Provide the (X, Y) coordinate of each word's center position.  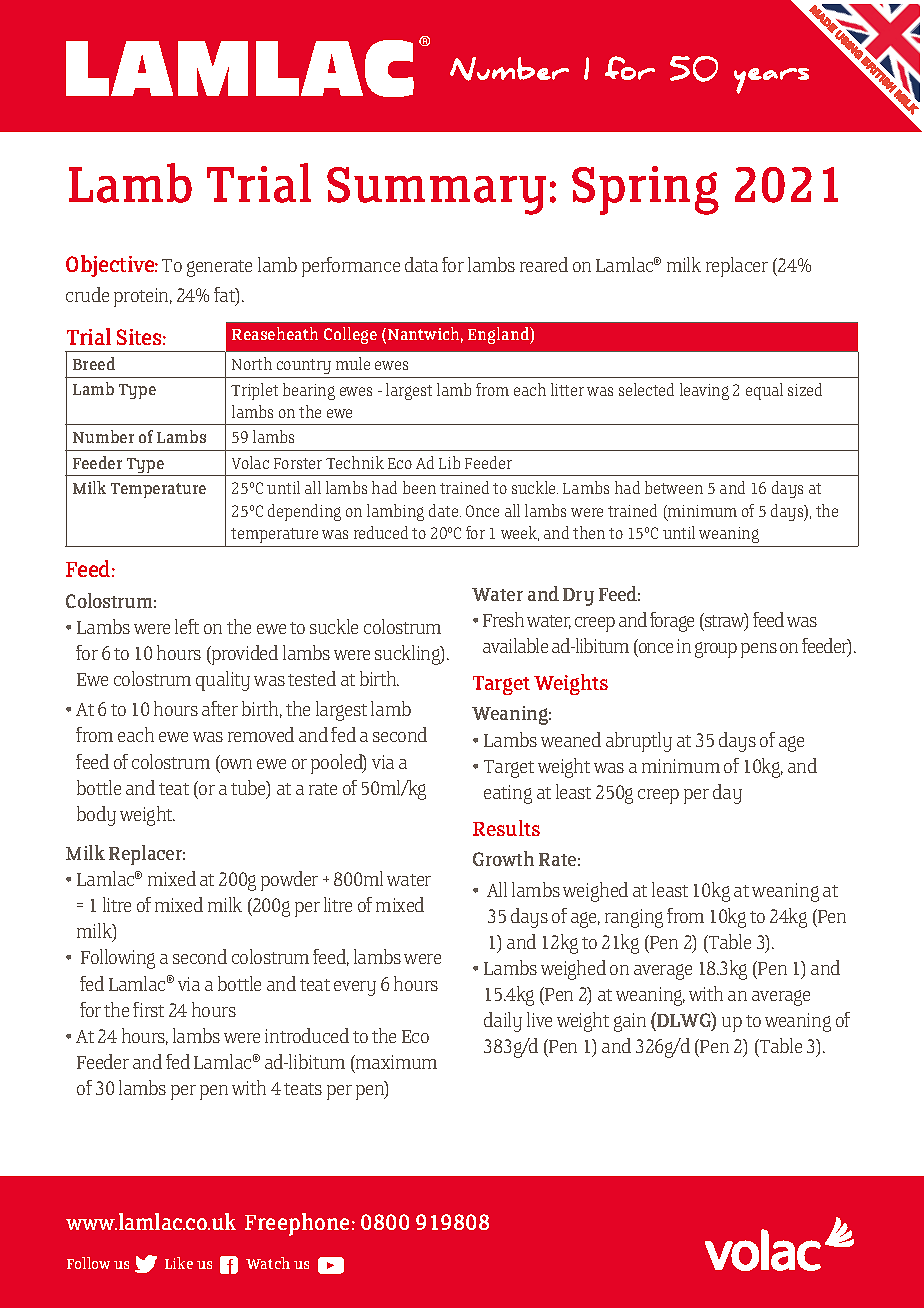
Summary (436, 191)
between (674, 487)
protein (143, 297)
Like (179, 1263)
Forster (298, 463)
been (419, 487)
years (771, 81)
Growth (503, 858)
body (96, 816)
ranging (634, 918)
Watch (268, 1263)
